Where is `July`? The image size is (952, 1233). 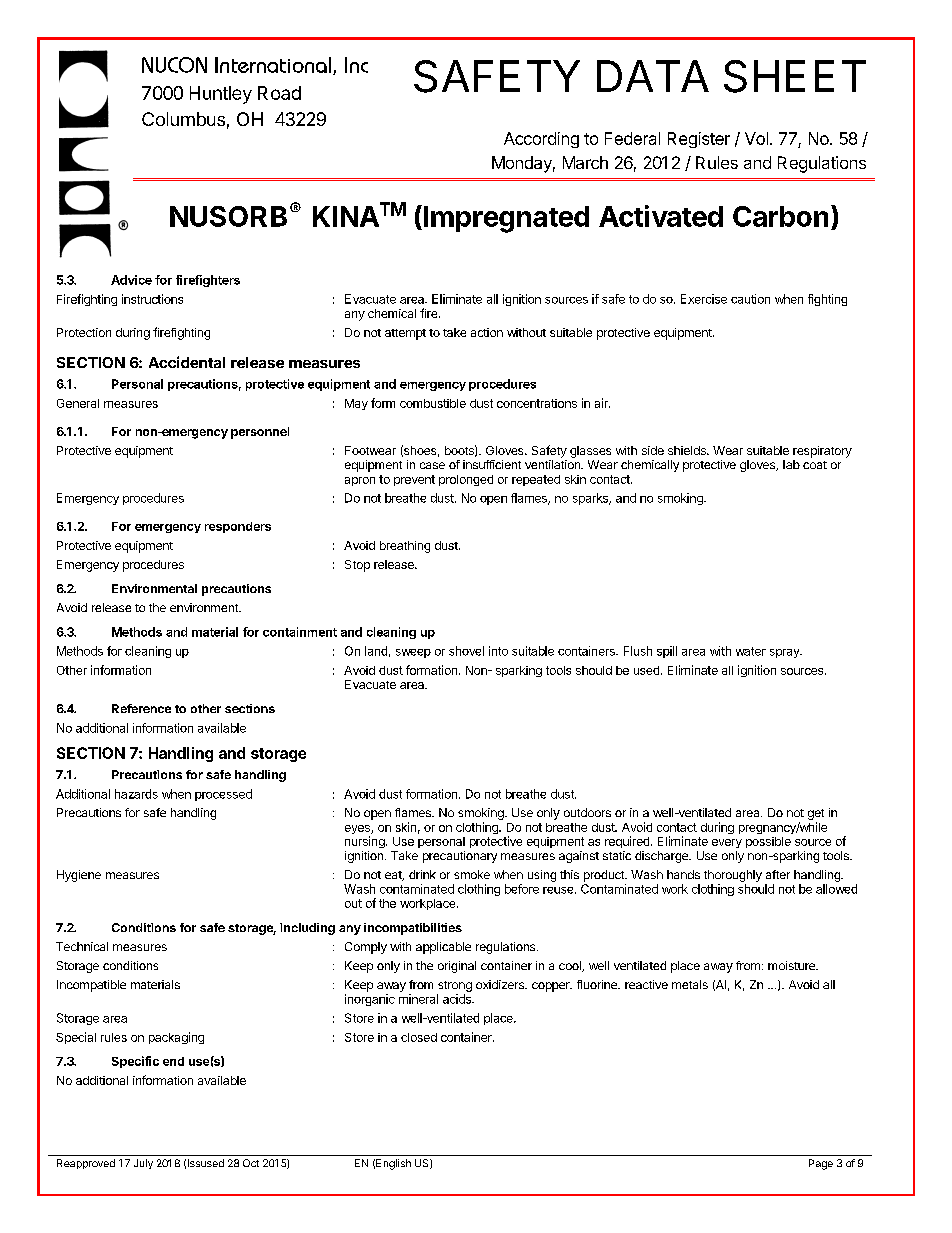
July is located at coordinates (143, 1164).
